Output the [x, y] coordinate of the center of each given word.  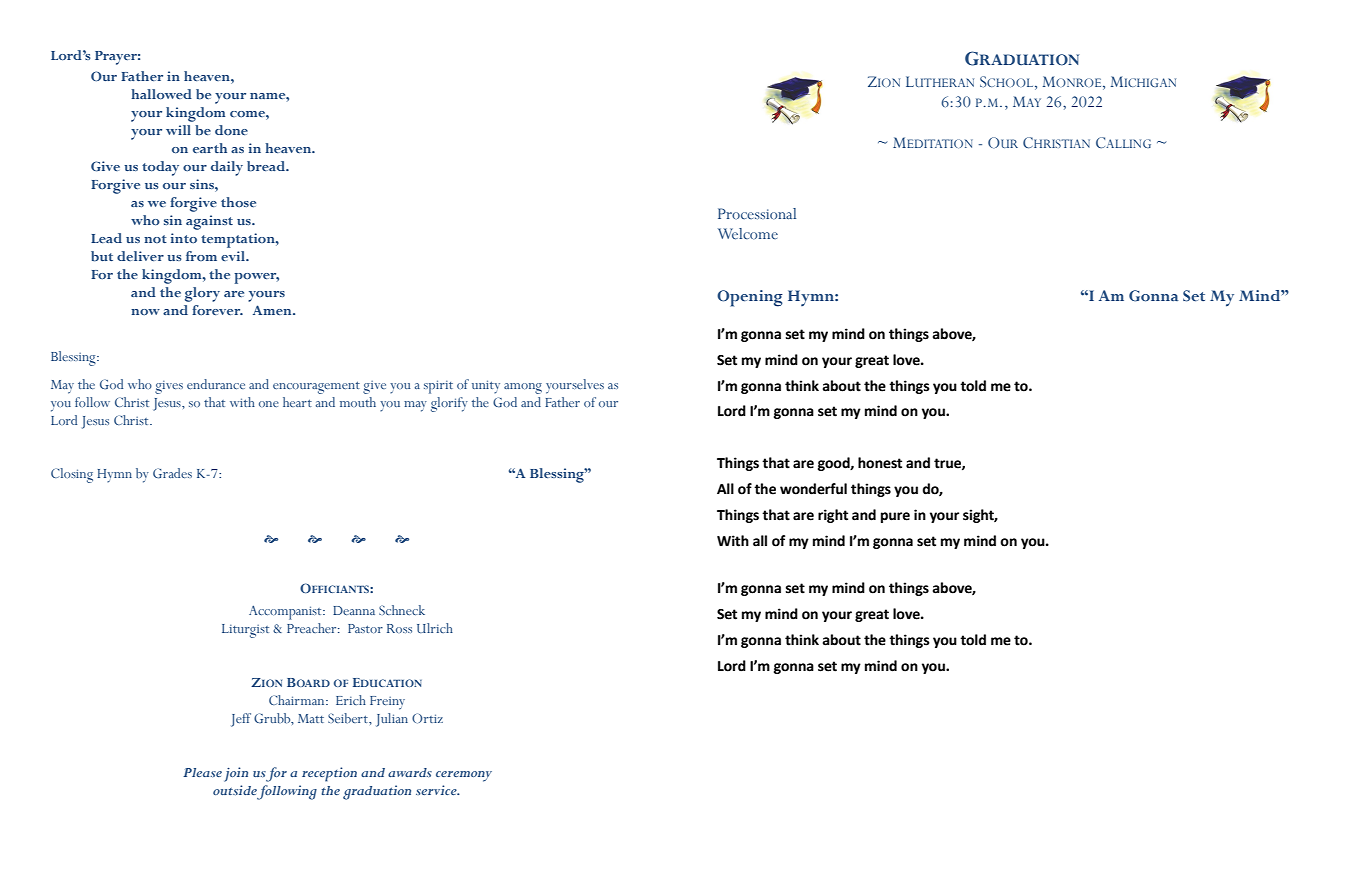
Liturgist [245, 631]
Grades [172, 473]
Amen [273, 310]
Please [202, 772]
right [833, 516]
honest [880, 463]
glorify [449, 404]
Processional [757, 214]
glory [202, 294]
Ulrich [435, 628]
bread [267, 166]
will [178, 130]
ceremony [464, 776]
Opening [750, 298]
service [437, 790]
